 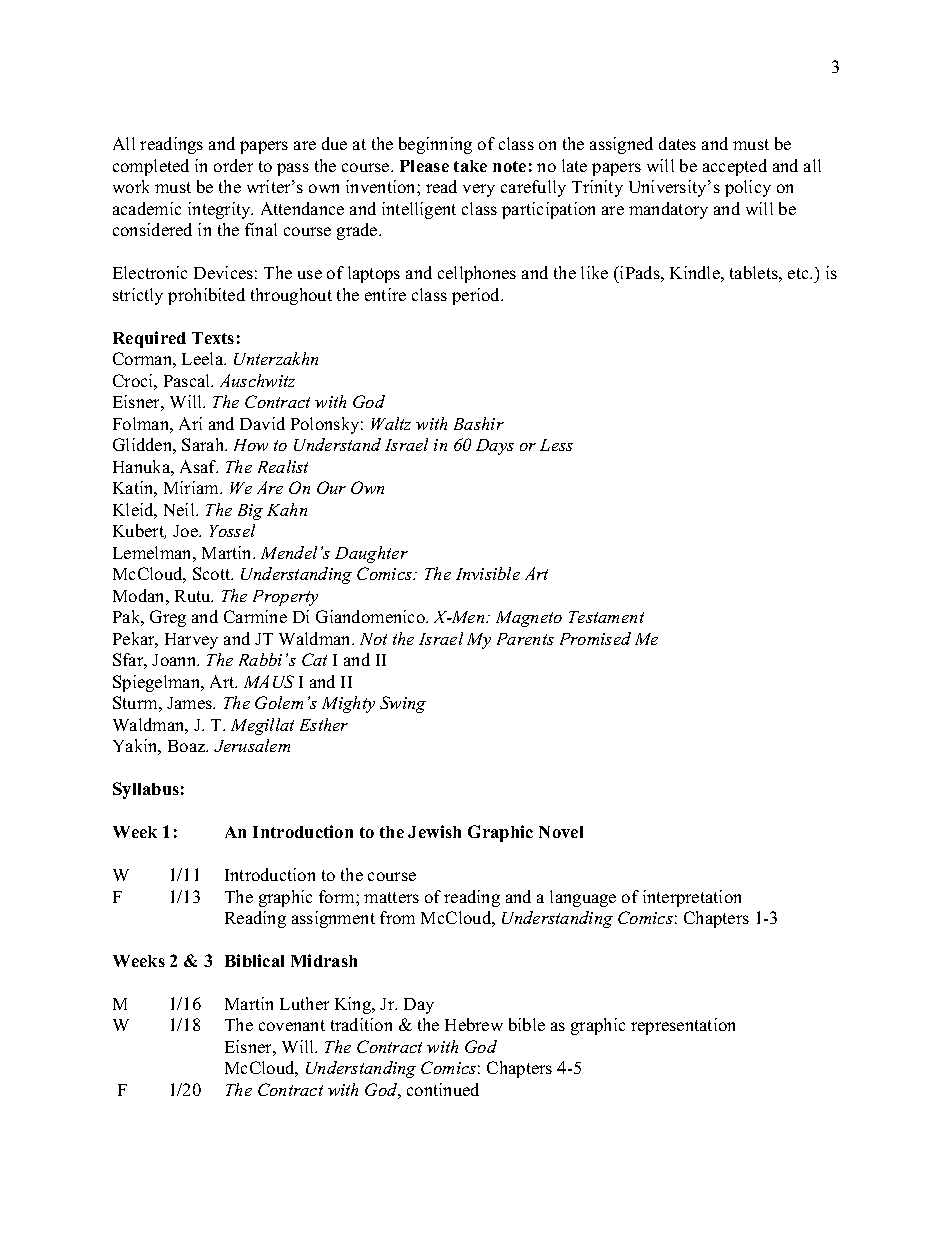 I want to click on accepted, so click(x=735, y=167).
